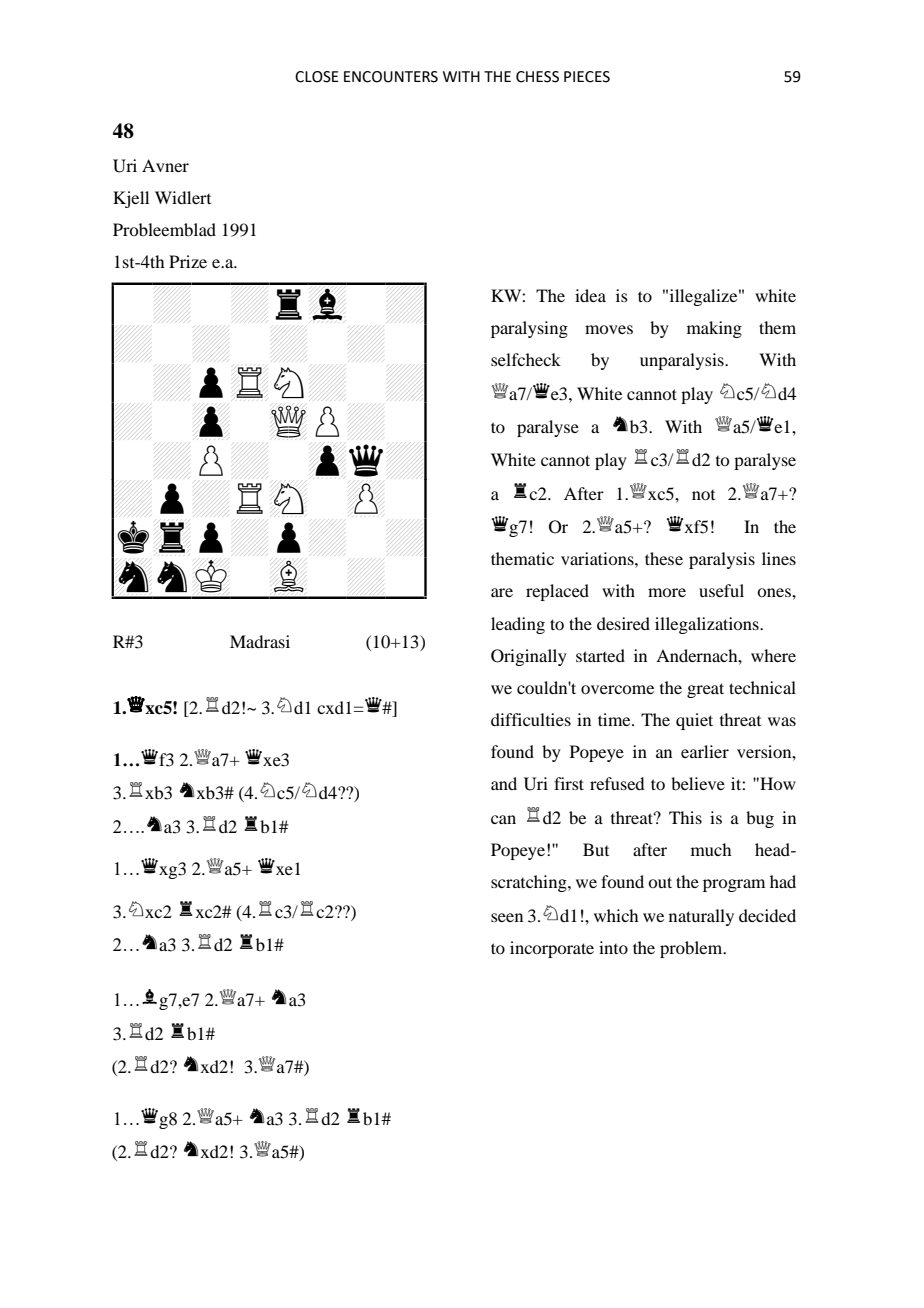  What do you see at coordinates (502, 592) in the screenshot?
I see `are` at bounding box center [502, 592].
